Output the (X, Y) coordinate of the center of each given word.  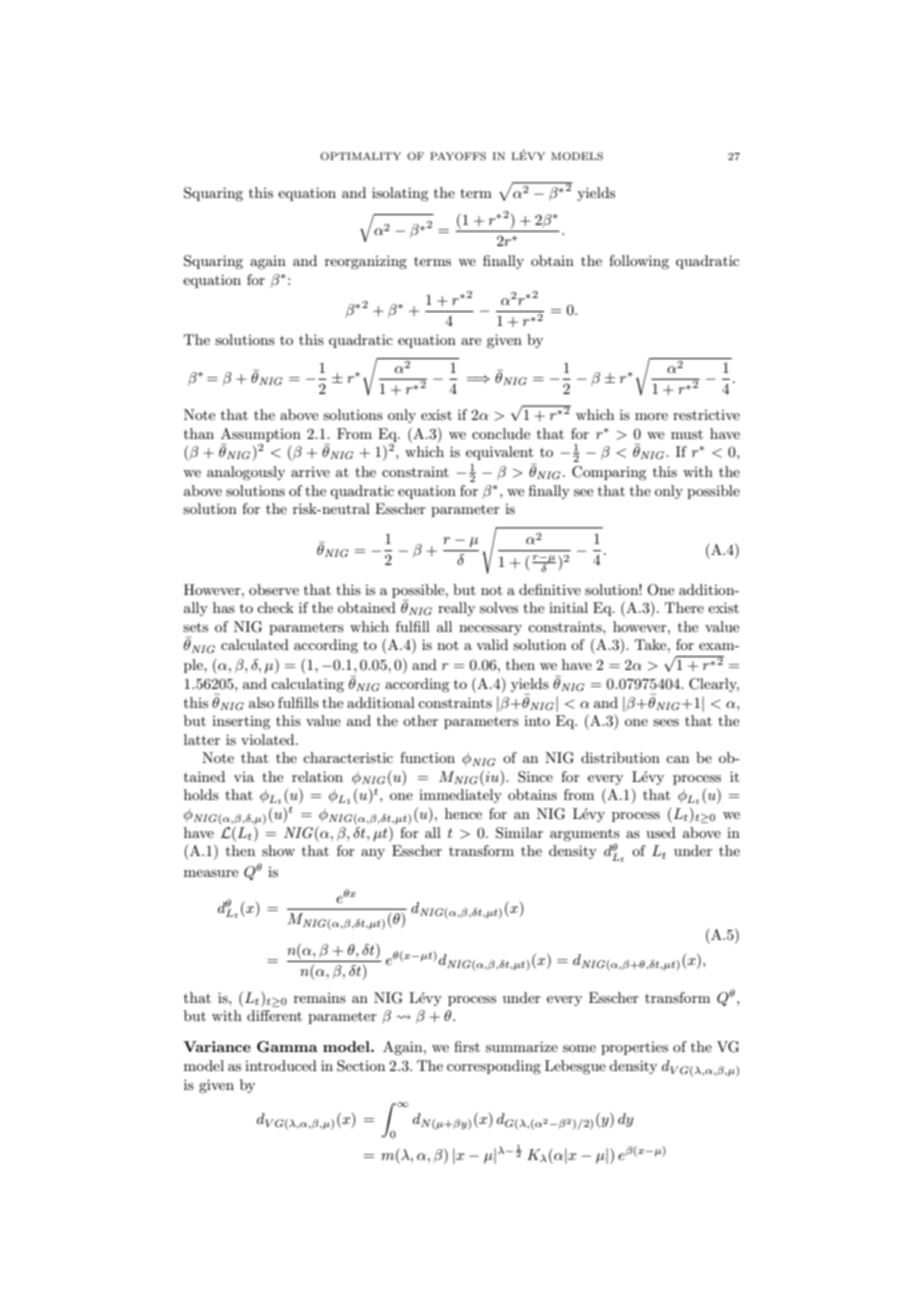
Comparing (609, 473)
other (420, 720)
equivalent (499, 453)
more (651, 416)
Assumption (261, 435)
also (261, 702)
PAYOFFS (458, 156)
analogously (246, 473)
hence (463, 813)
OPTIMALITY (360, 156)
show (278, 850)
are (471, 341)
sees (666, 722)
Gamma (287, 1046)
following (639, 262)
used (661, 832)
